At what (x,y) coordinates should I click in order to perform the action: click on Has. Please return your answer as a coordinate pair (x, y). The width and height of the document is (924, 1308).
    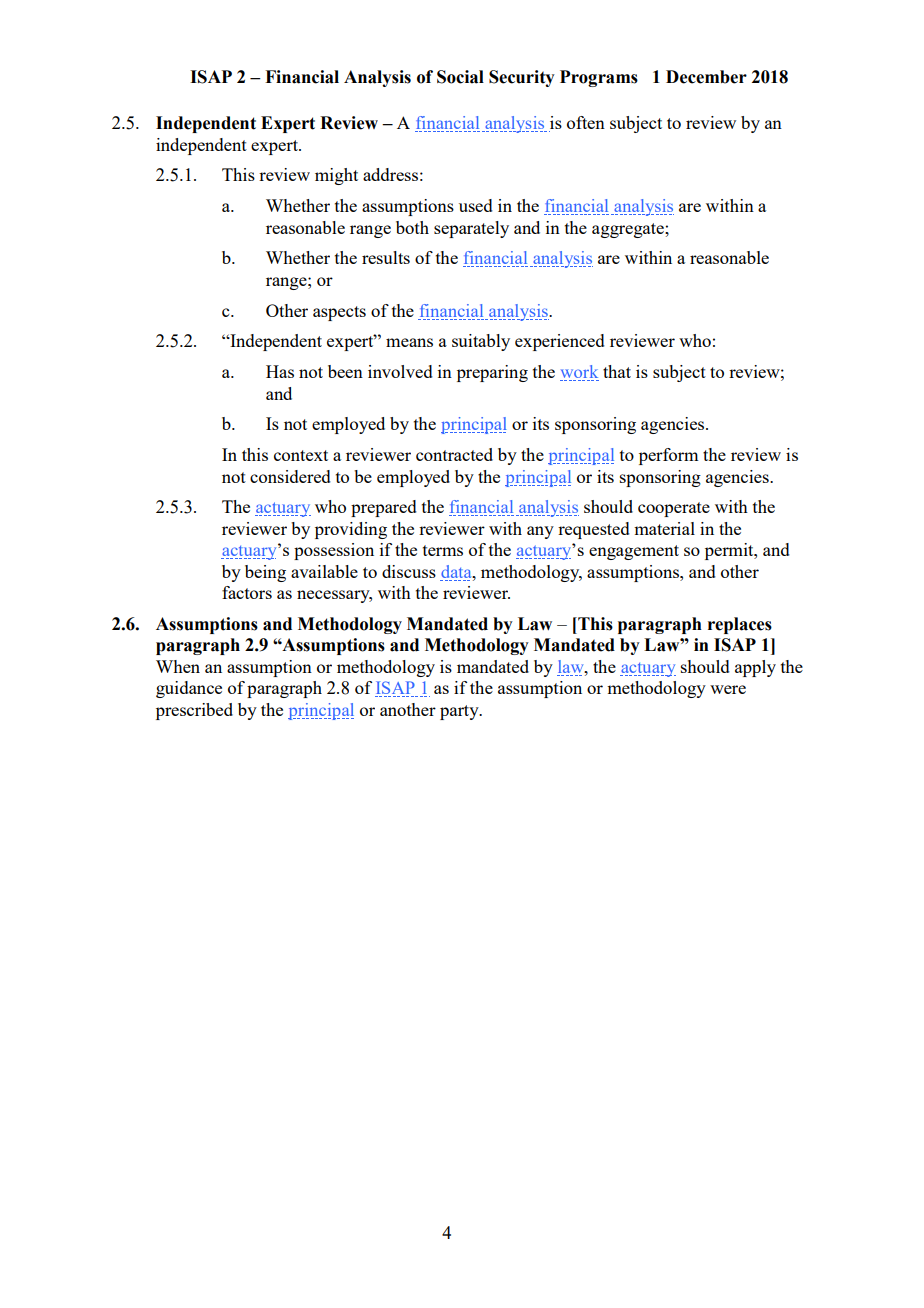
    Looking at the image, I should click on (280, 371).
